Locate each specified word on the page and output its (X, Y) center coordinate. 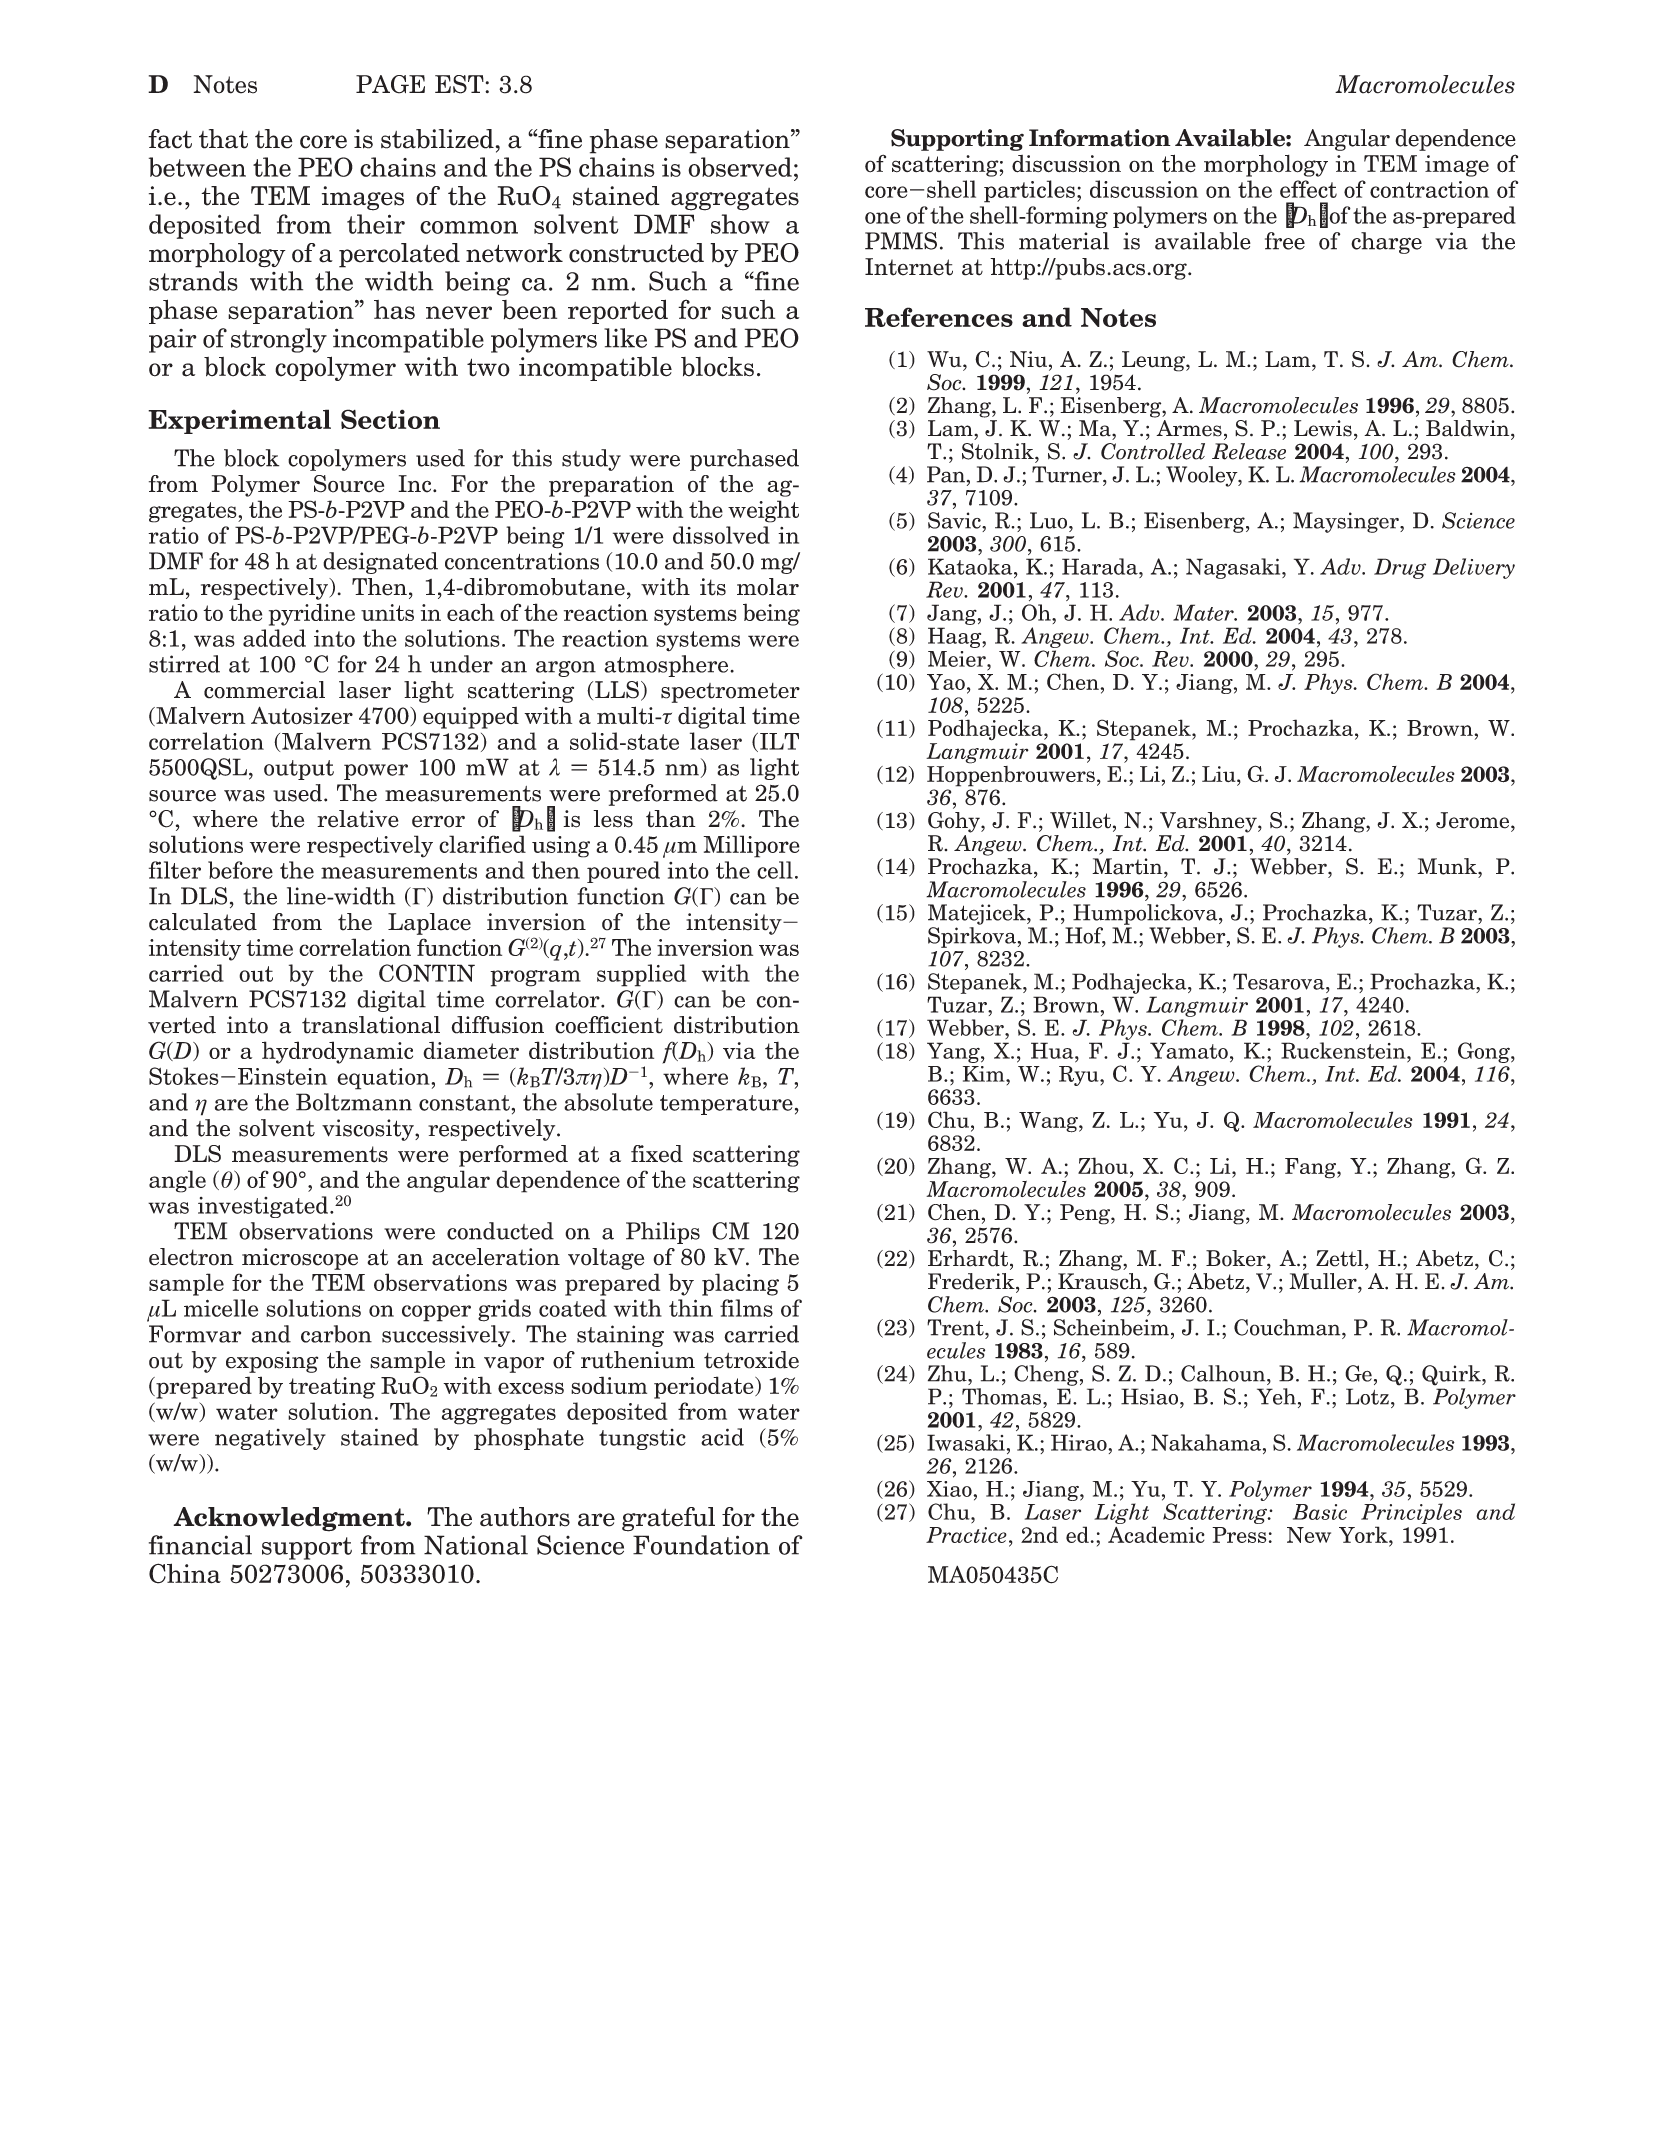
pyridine (312, 614)
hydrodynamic (337, 1052)
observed (740, 167)
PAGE (390, 84)
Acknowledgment (290, 1519)
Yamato (1189, 1050)
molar (768, 587)
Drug (1400, 568)
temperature (726, 1105)
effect (1308, 189)
